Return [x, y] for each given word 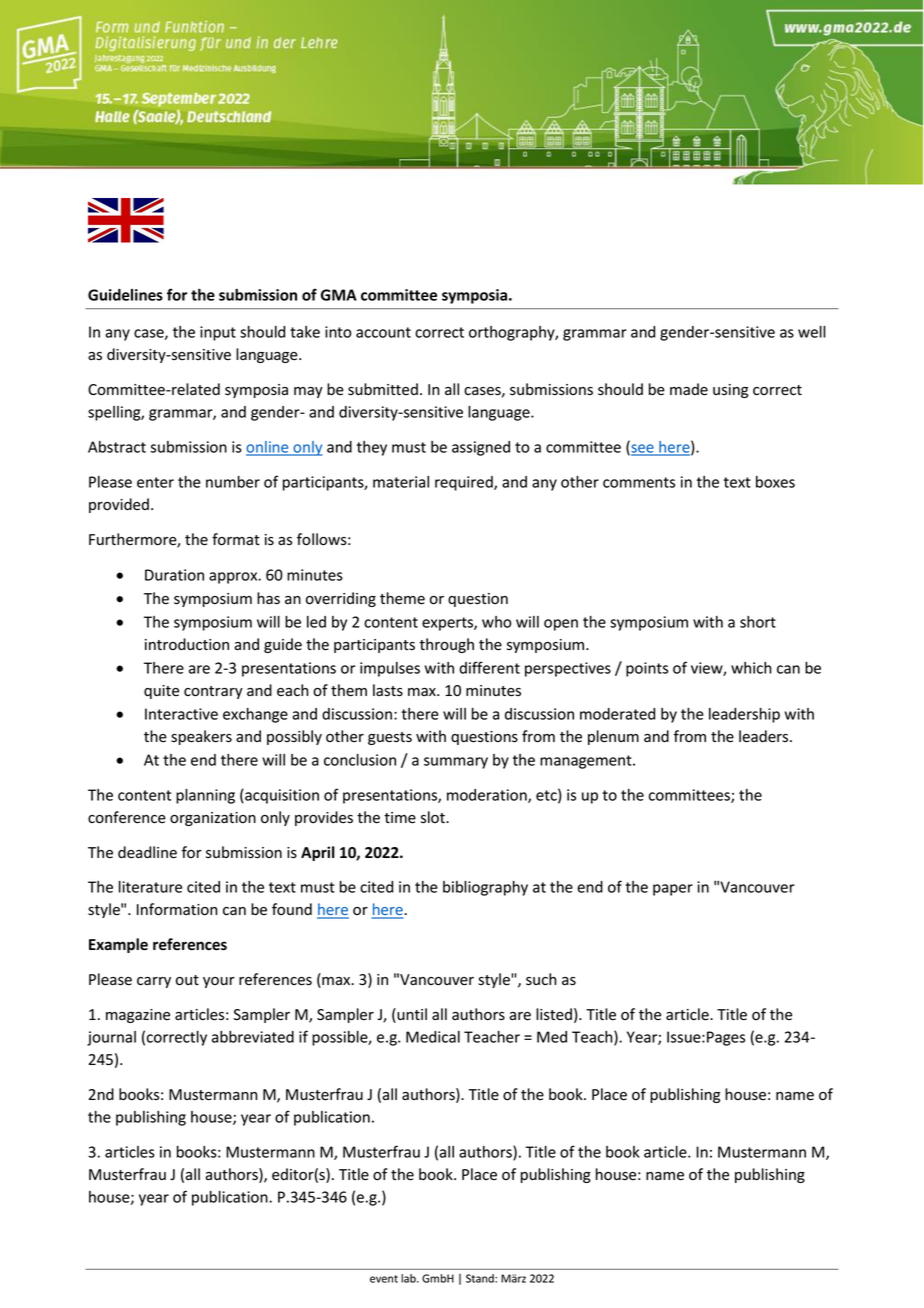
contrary [213, 692]
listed [554, 1014]
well [812, 332]
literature [150, 887]
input [218, 333]
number [233, 482]
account [383, 332]
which [751, 668]
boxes [775, 482]
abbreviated [253, 1037]
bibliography [485, 888]
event [384, 1279]
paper [673, 890]
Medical [433, 1037]
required [465, 483]
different [489, 667]
